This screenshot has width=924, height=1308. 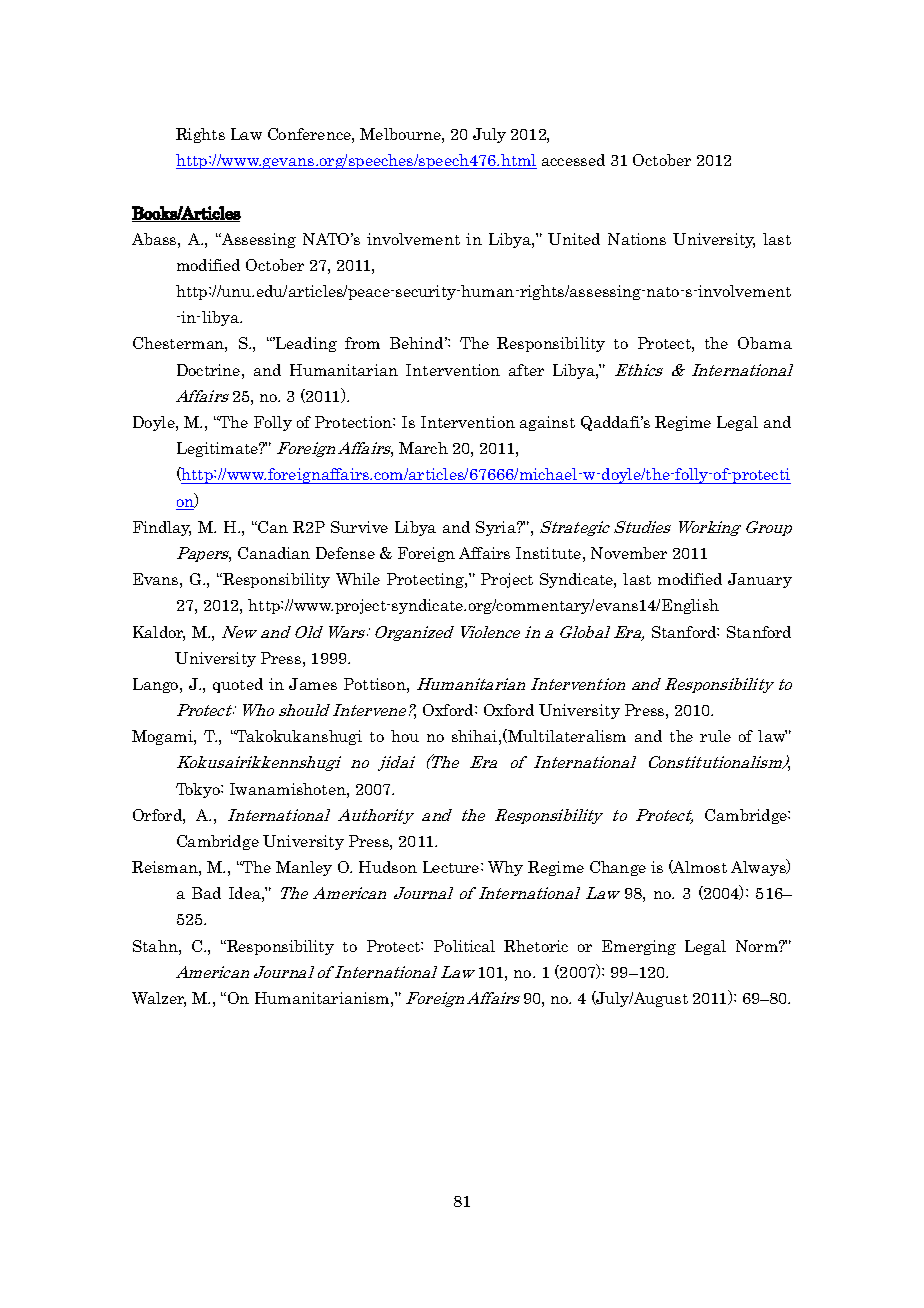 What do you see at coordinates (639, 947) in the screenshot?
I see `Emerging` at bounding box center [639, 947].
